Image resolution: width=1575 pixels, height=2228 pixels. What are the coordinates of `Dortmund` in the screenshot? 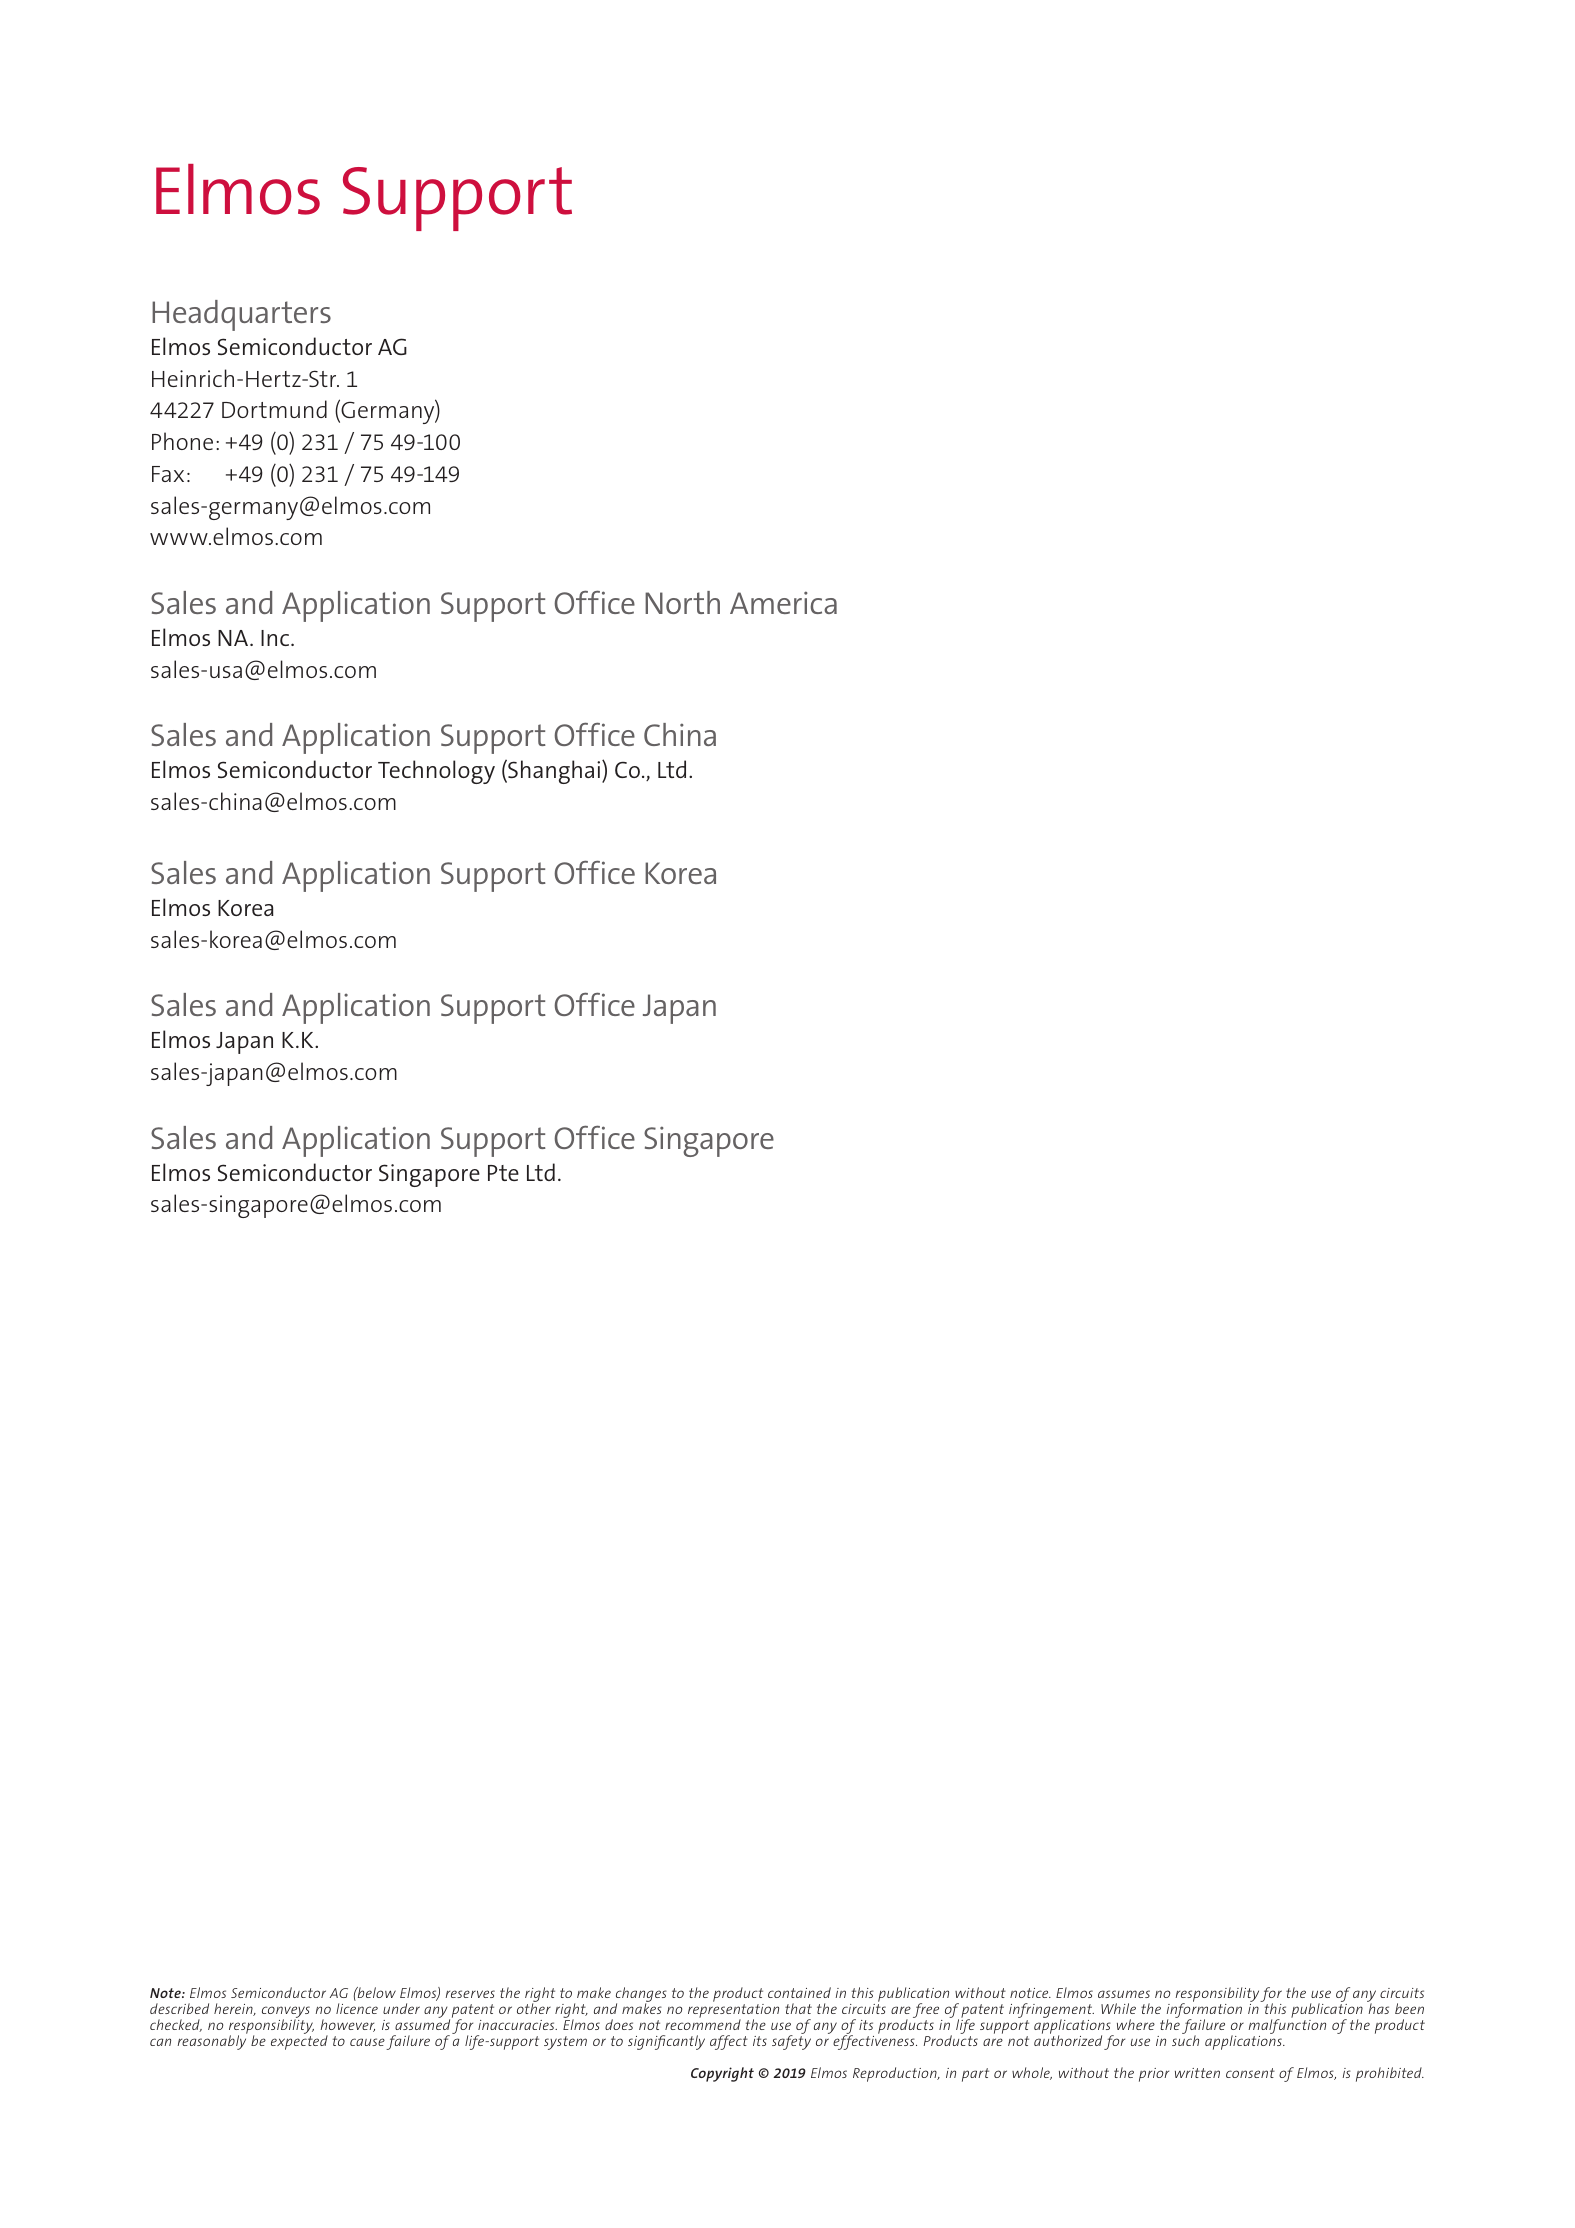 It's located at (274, 409).
